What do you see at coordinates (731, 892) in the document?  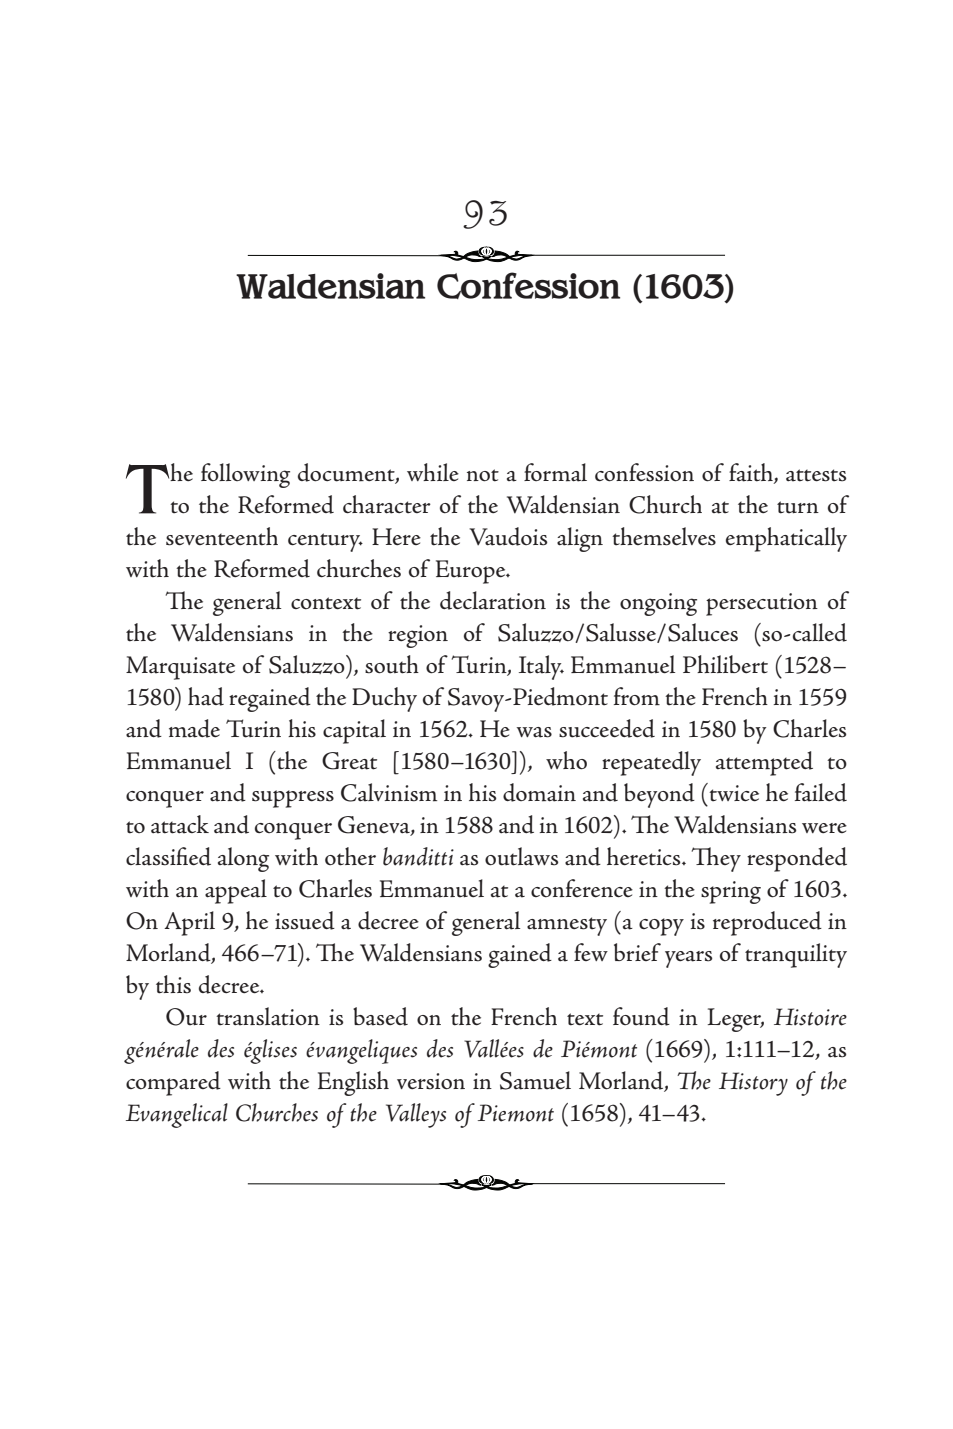 I see `spring` at bounding box center [731, 892].
